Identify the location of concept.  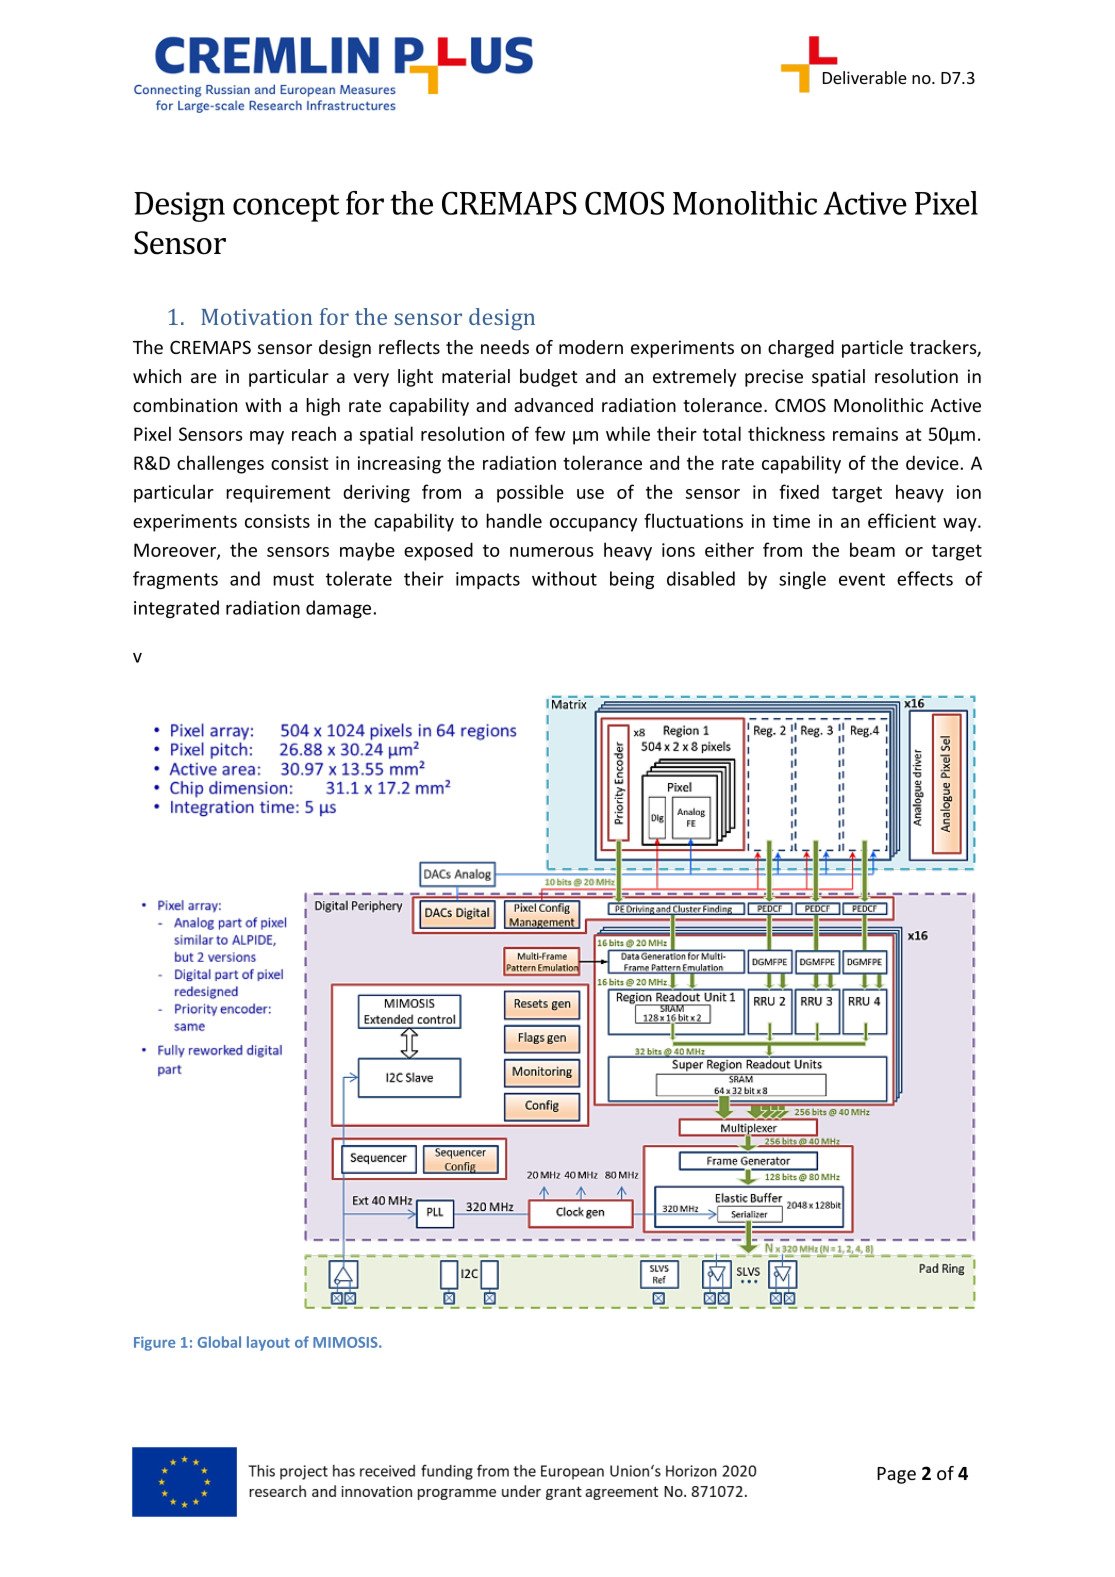
(286, 208).
